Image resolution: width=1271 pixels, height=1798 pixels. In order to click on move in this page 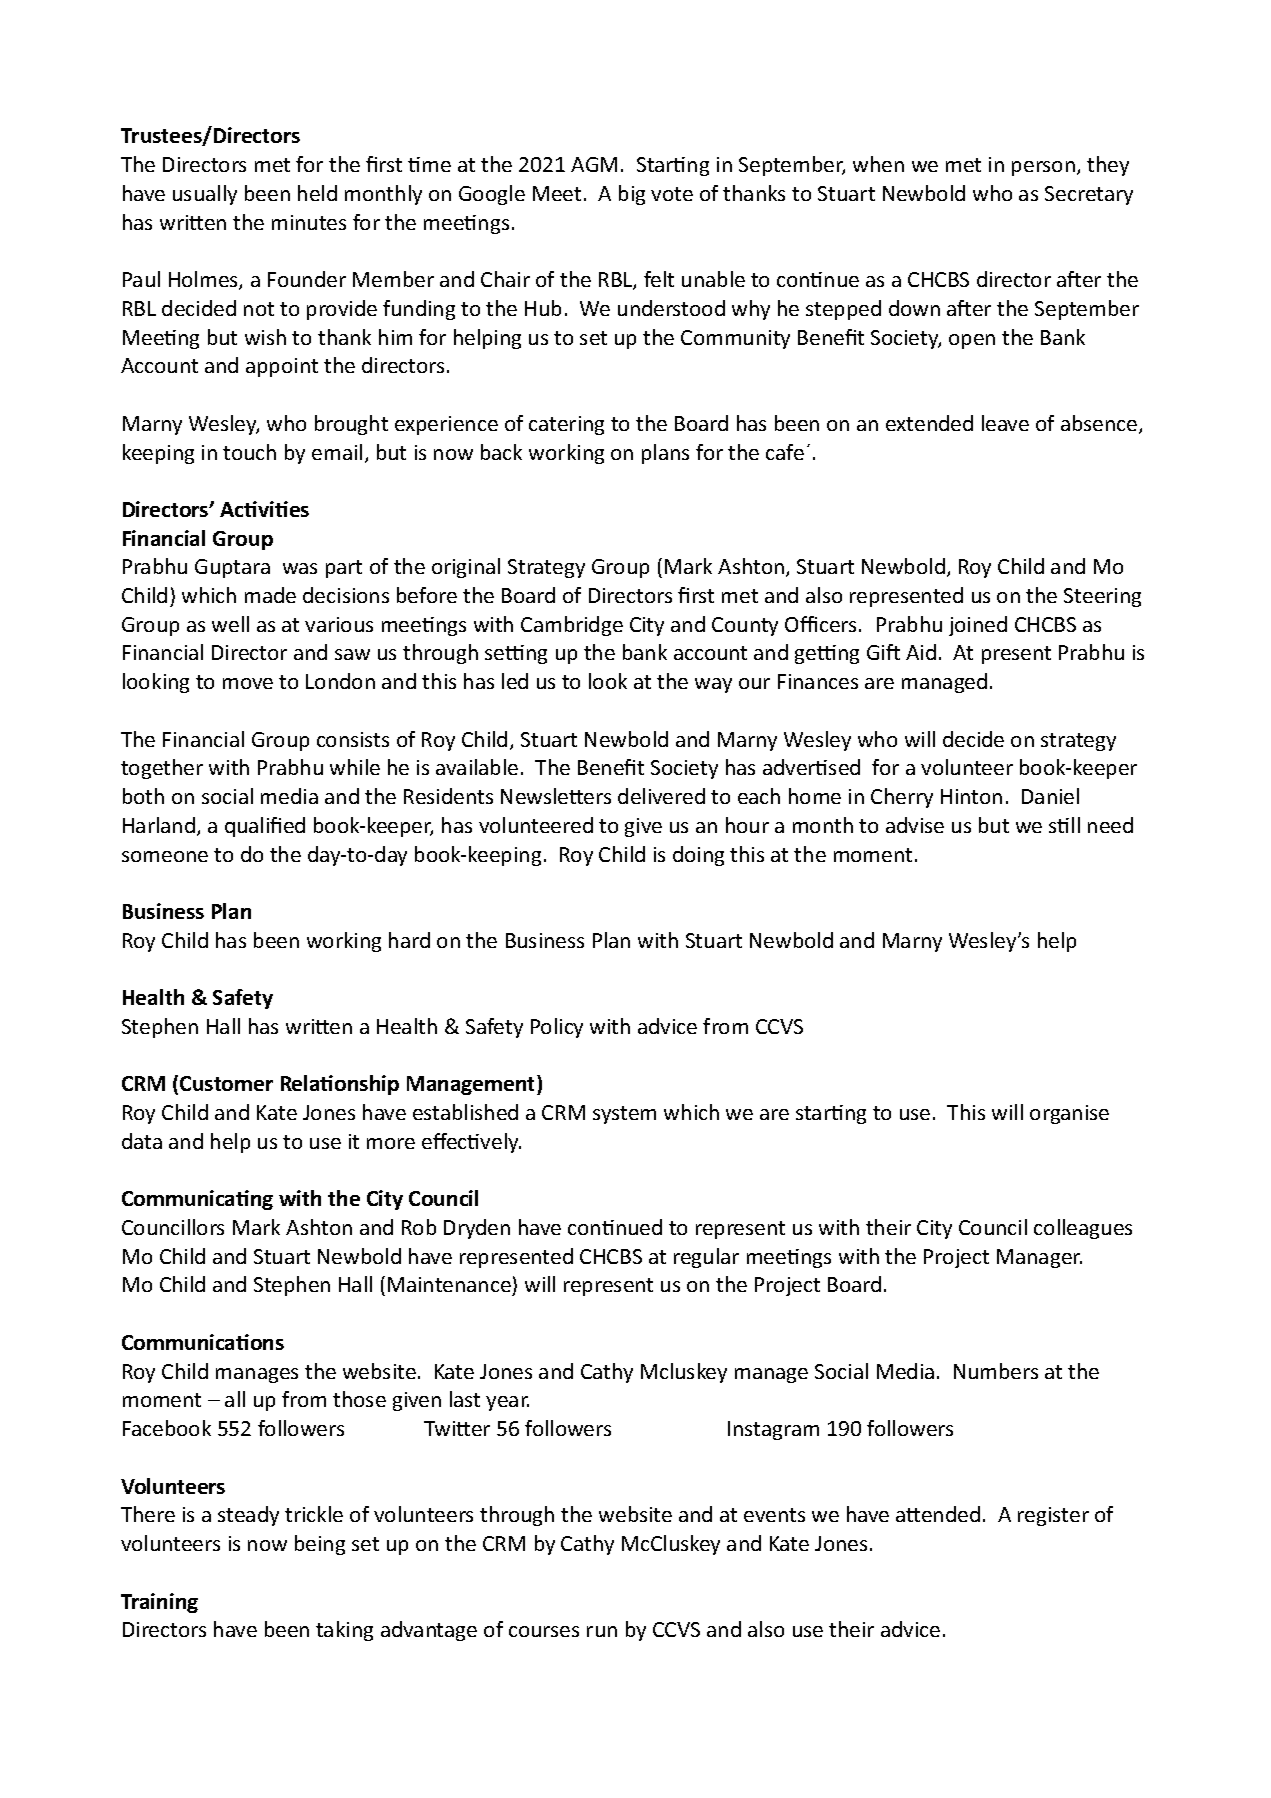, I will do `click(248, 683)`.
